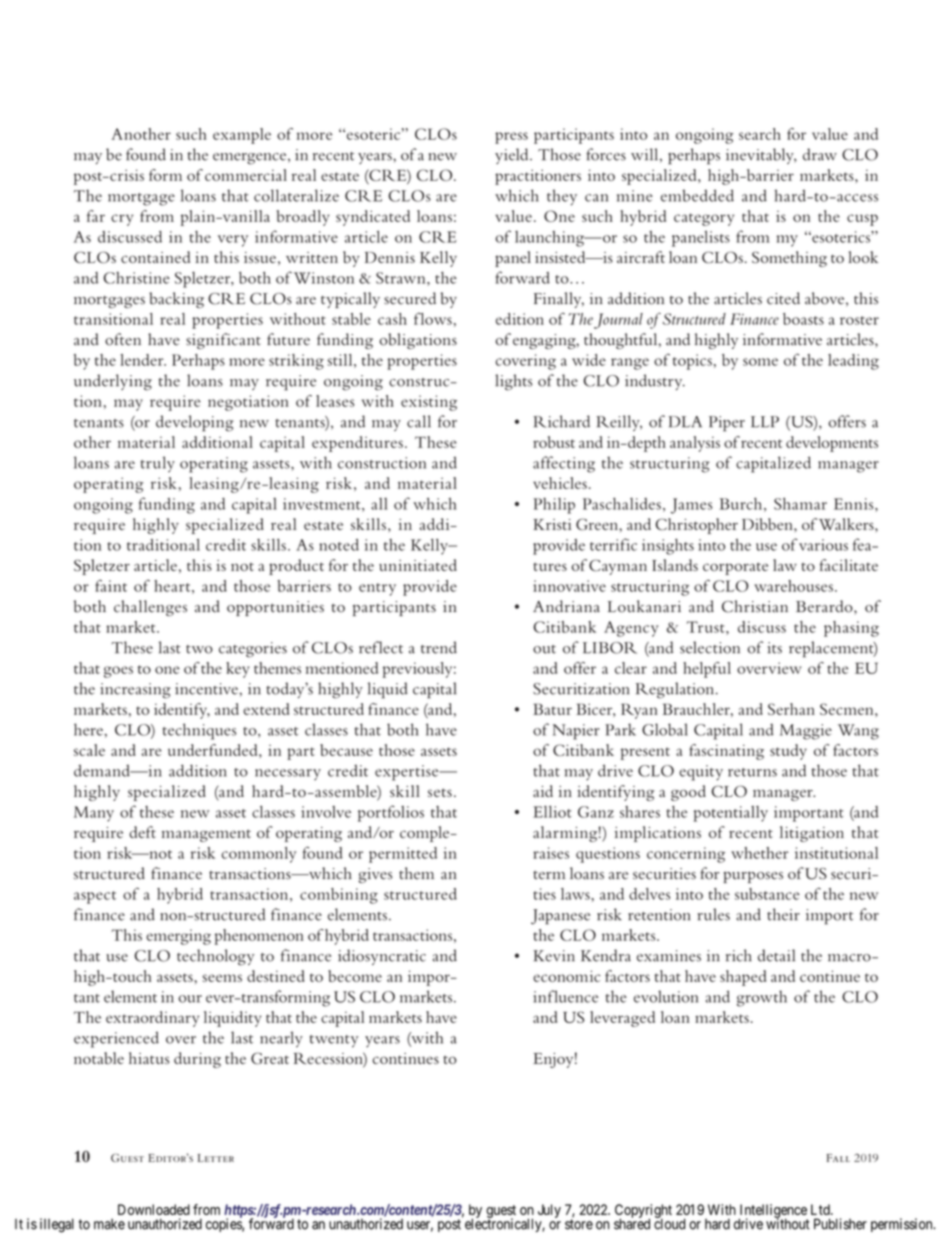 This screenshot has height=1237, width=952. Describe the element at coordinates (765, 422) in the screenshot. I see `LLP` at that location.
